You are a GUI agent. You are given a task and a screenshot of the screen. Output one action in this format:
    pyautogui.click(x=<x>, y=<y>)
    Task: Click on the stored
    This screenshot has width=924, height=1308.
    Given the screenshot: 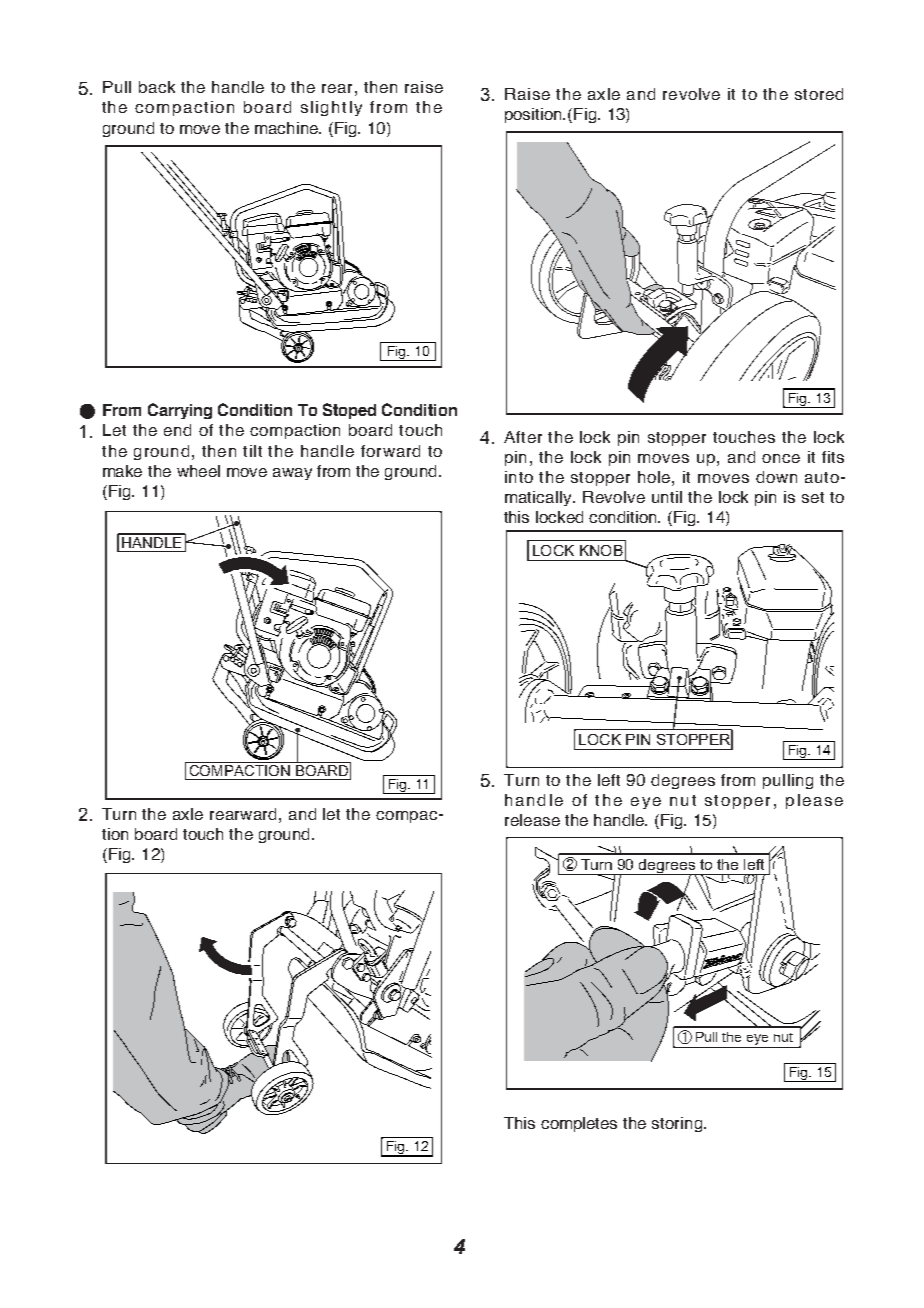 What is the action you would take?
    pyautogui.click(x=819, y=94)
